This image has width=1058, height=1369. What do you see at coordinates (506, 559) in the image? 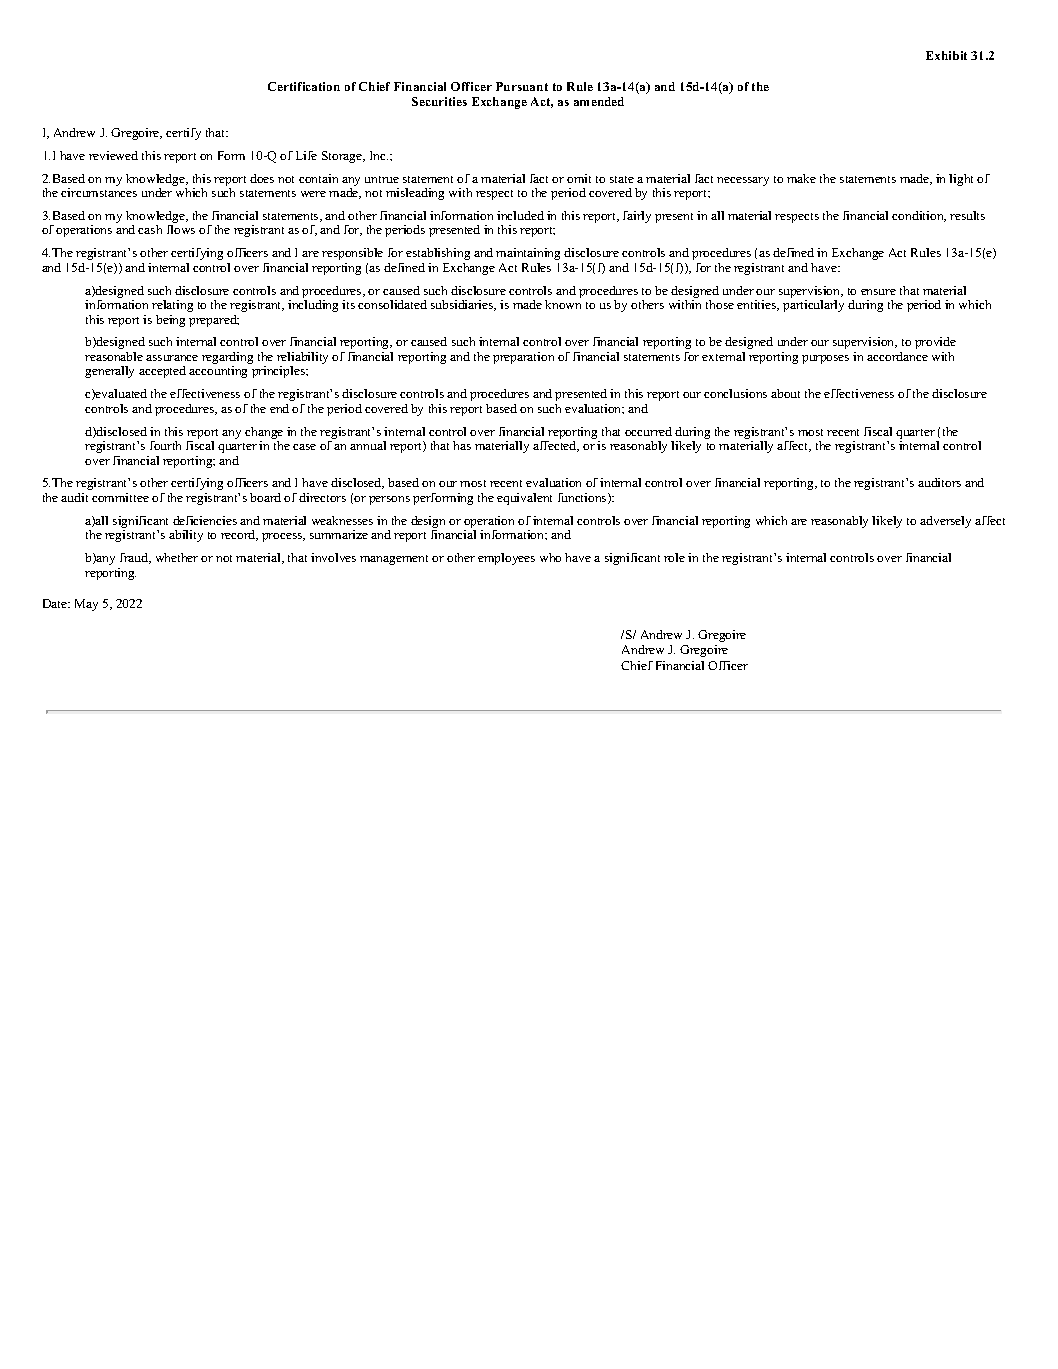
I see `employees` at bounding box center [506, 559].
